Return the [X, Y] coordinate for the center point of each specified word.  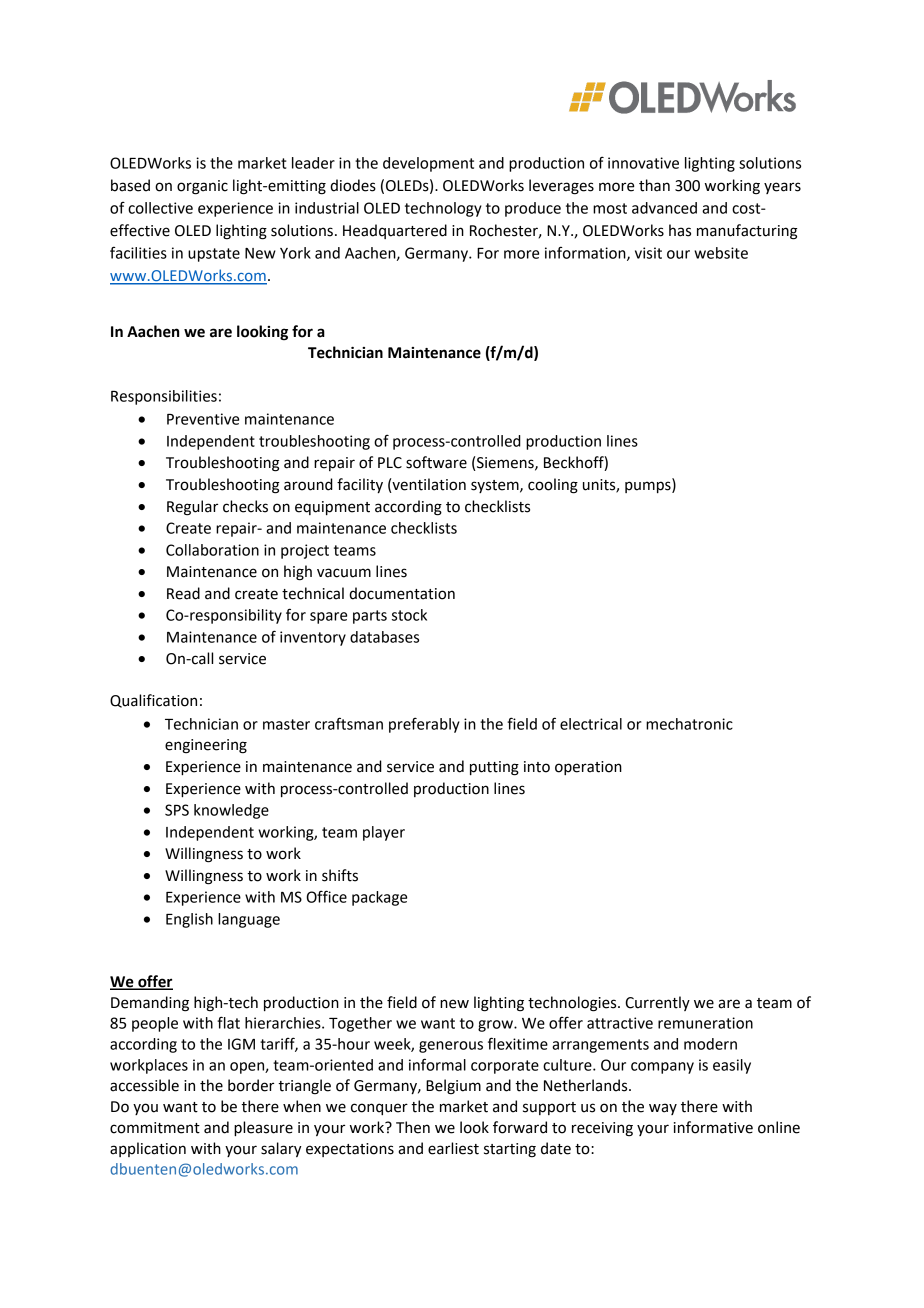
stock [409, 615]
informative [713, 1127]
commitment [155, 1128]
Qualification [153, 701]
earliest [453, 1148]
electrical [591, 724]
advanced [664, 208]
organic [202, 187]
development [428, 164]
